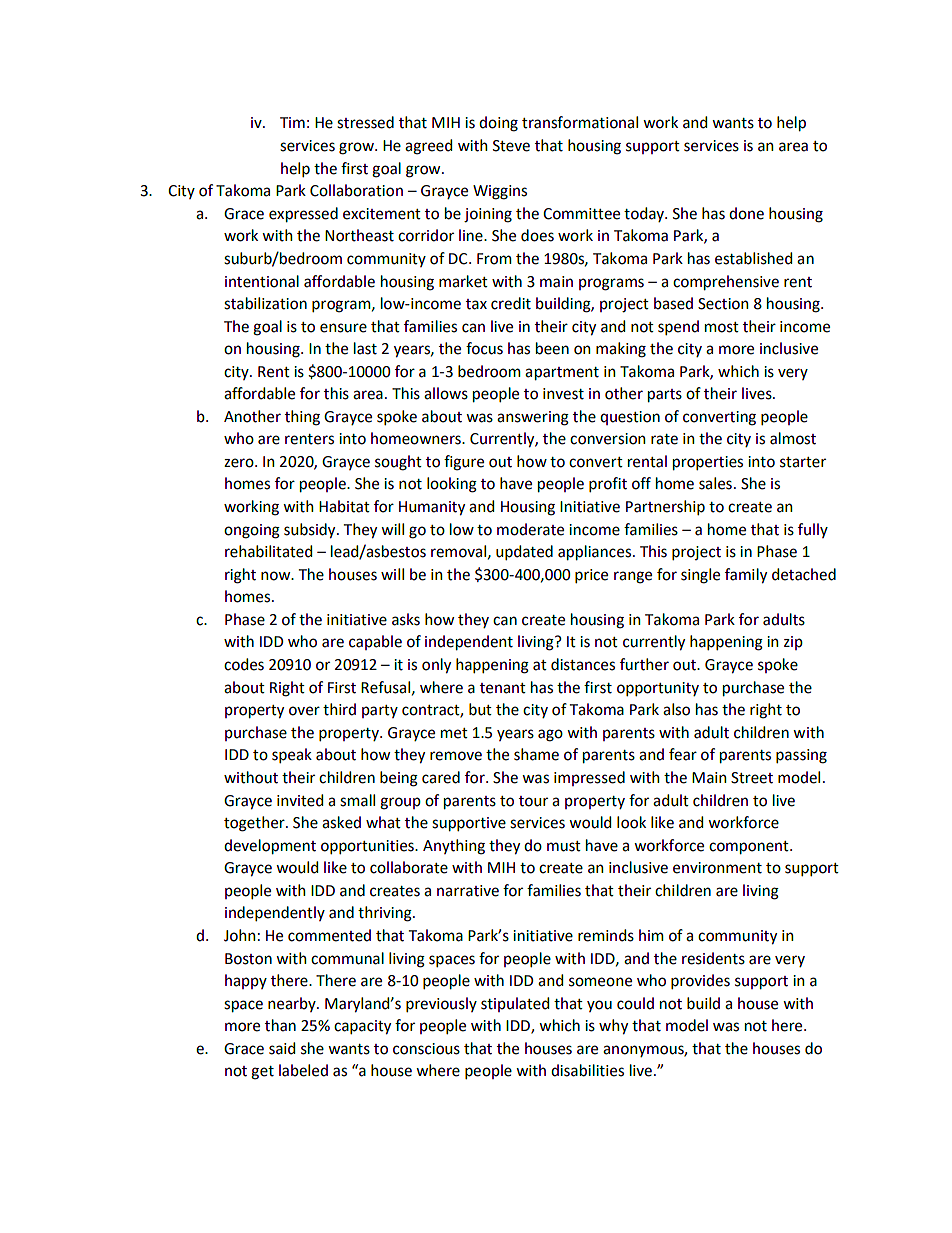 This document has width=952, height=1233. Describe the element at coordinates (511, 146) in the document. I see `Steve` at that location.
